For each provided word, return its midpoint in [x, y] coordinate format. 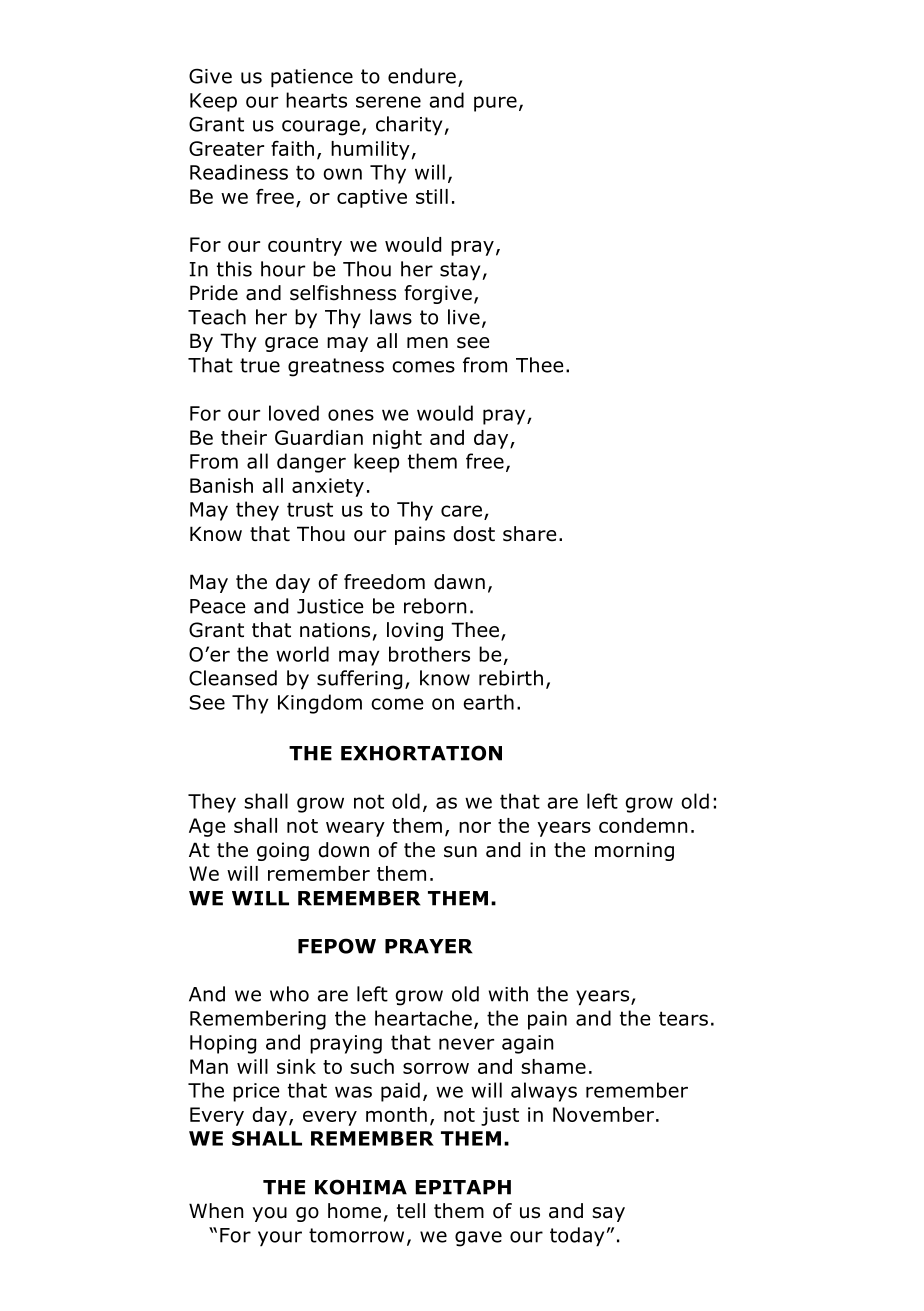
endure [422, 76]
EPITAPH [463, 1187]
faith [292, 148]
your [280, 1238]
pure [495, 104]
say [608, 1214]
